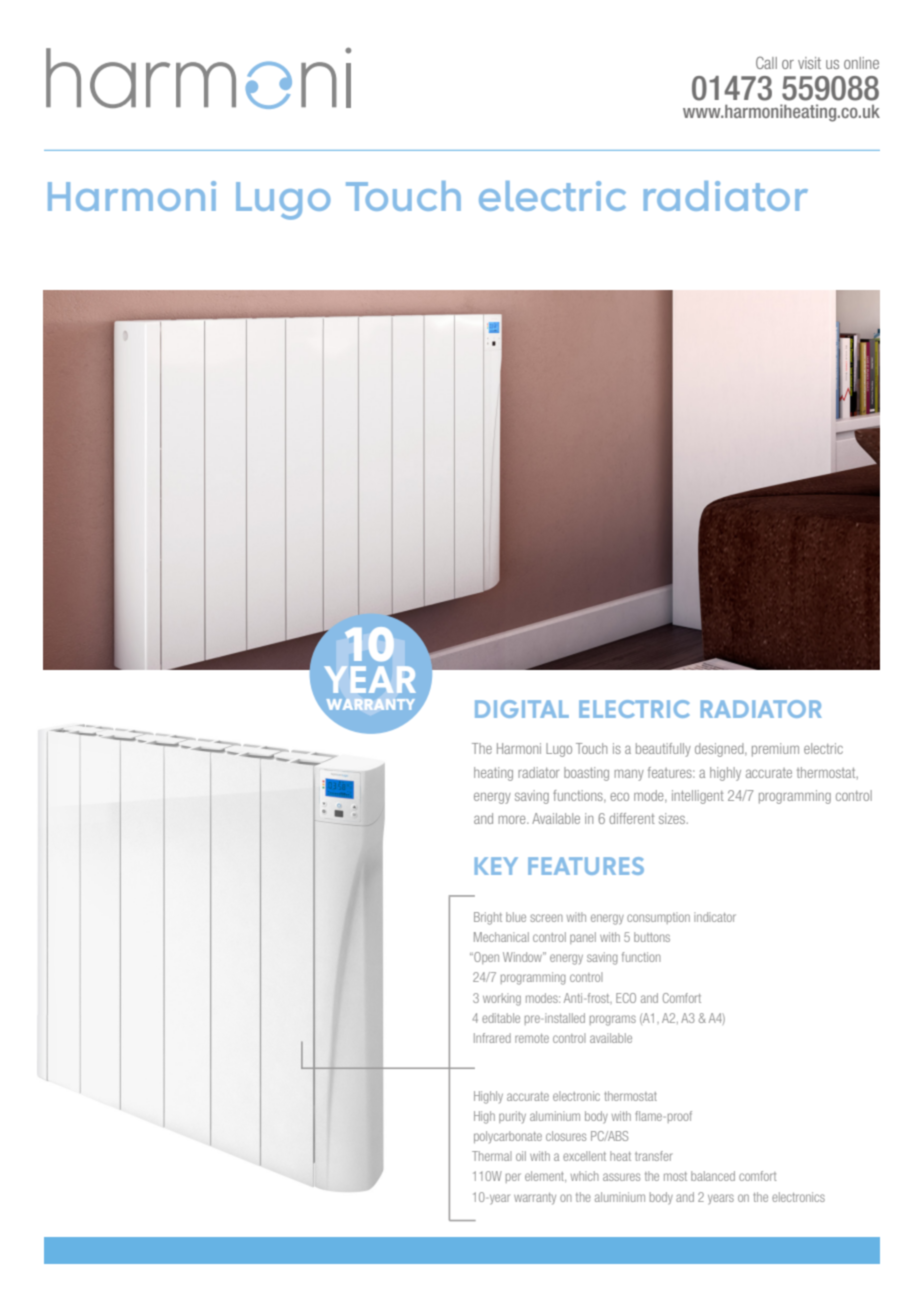 The image size is (924, 1308). Describe the element at coordinates (663, 750) in the screenshot. I see `beautifully` at that location.
